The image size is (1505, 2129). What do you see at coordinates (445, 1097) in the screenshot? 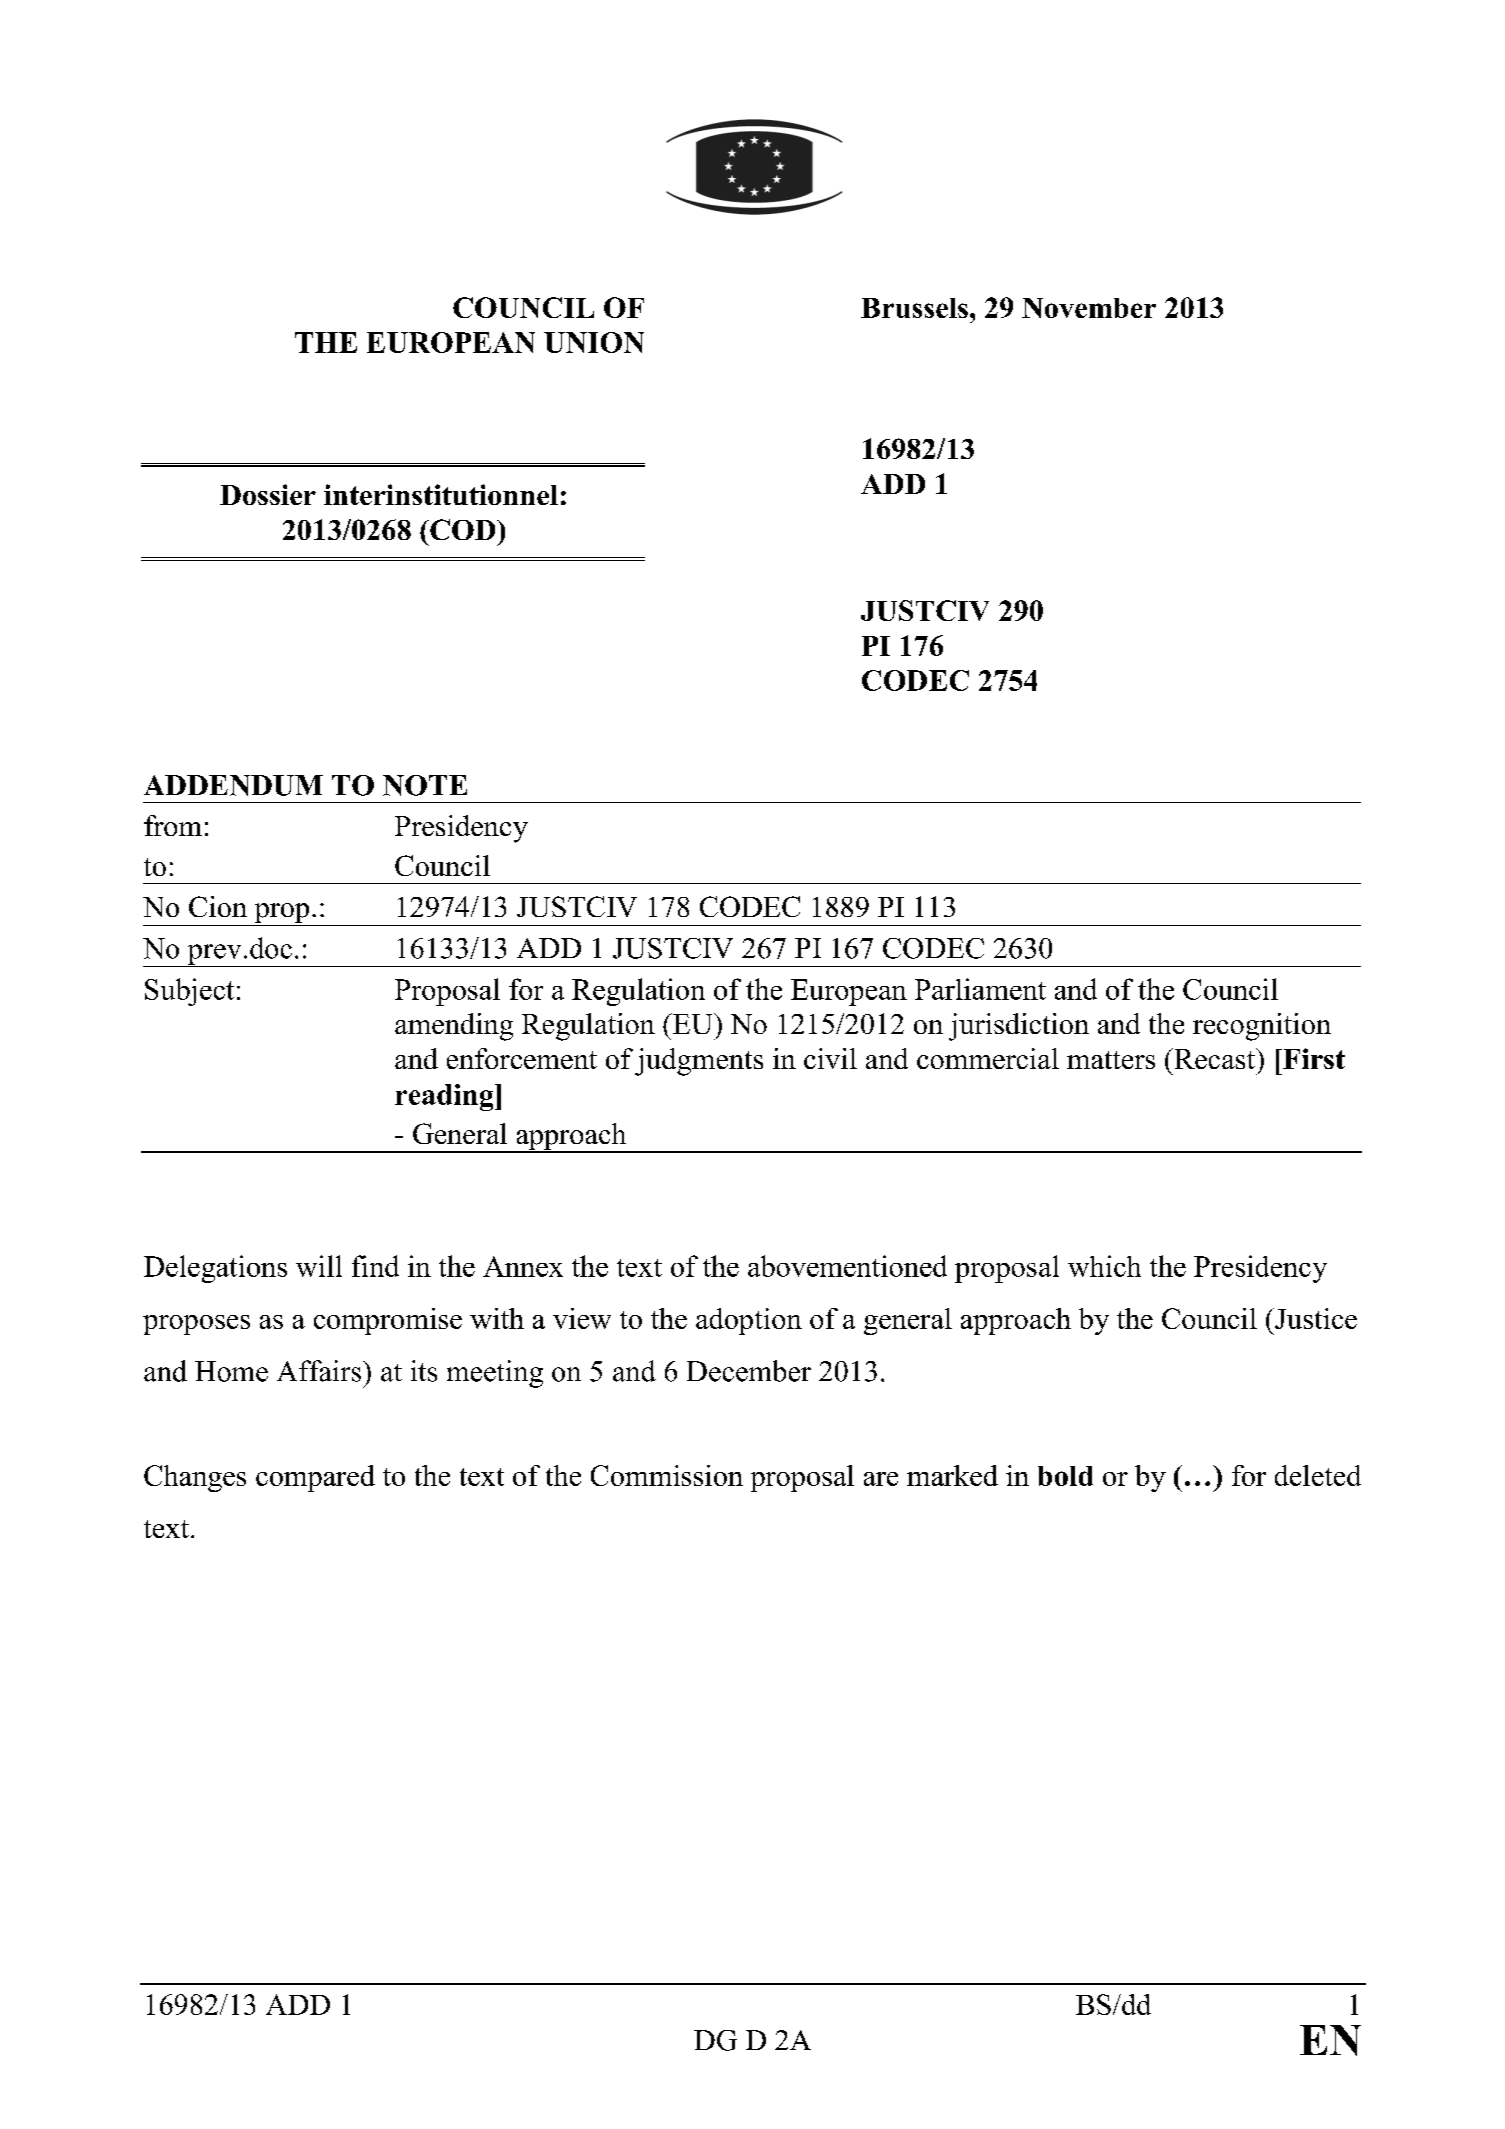
I see `reading` at bounding box center [445, 1097].
